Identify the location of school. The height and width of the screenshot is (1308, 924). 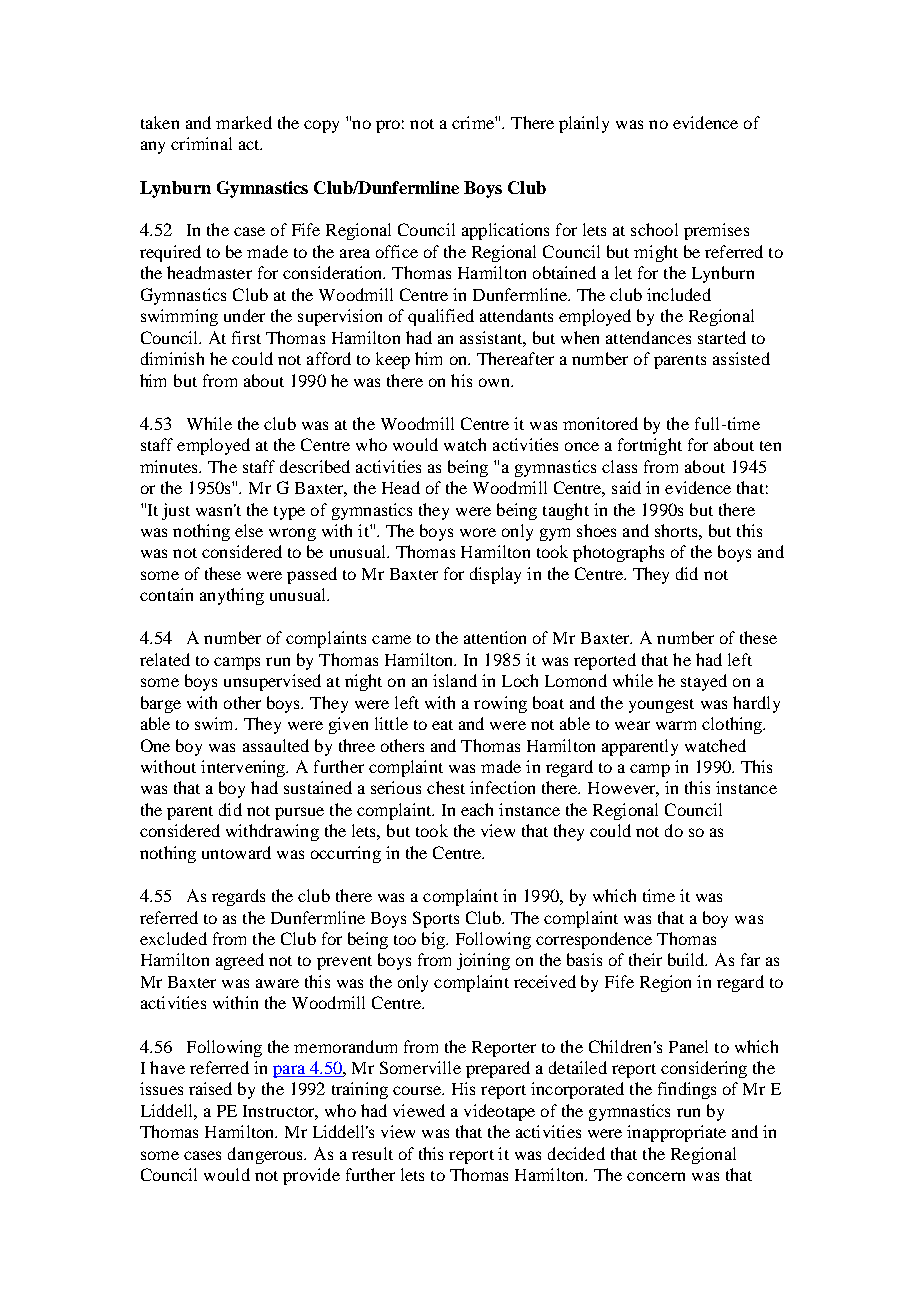
(654, 229).
